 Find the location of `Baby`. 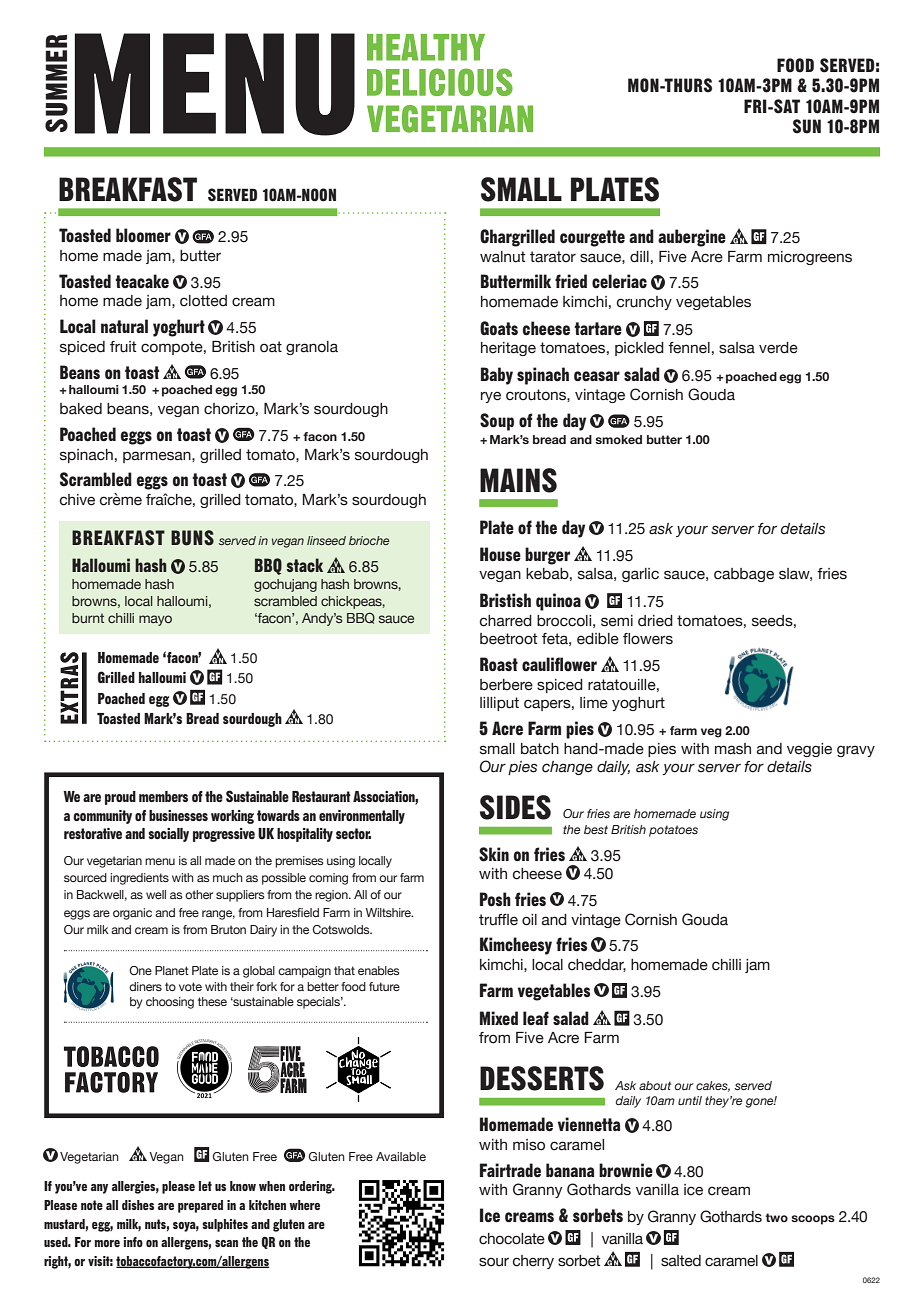

Baby is located at coordinates (497, 376).
